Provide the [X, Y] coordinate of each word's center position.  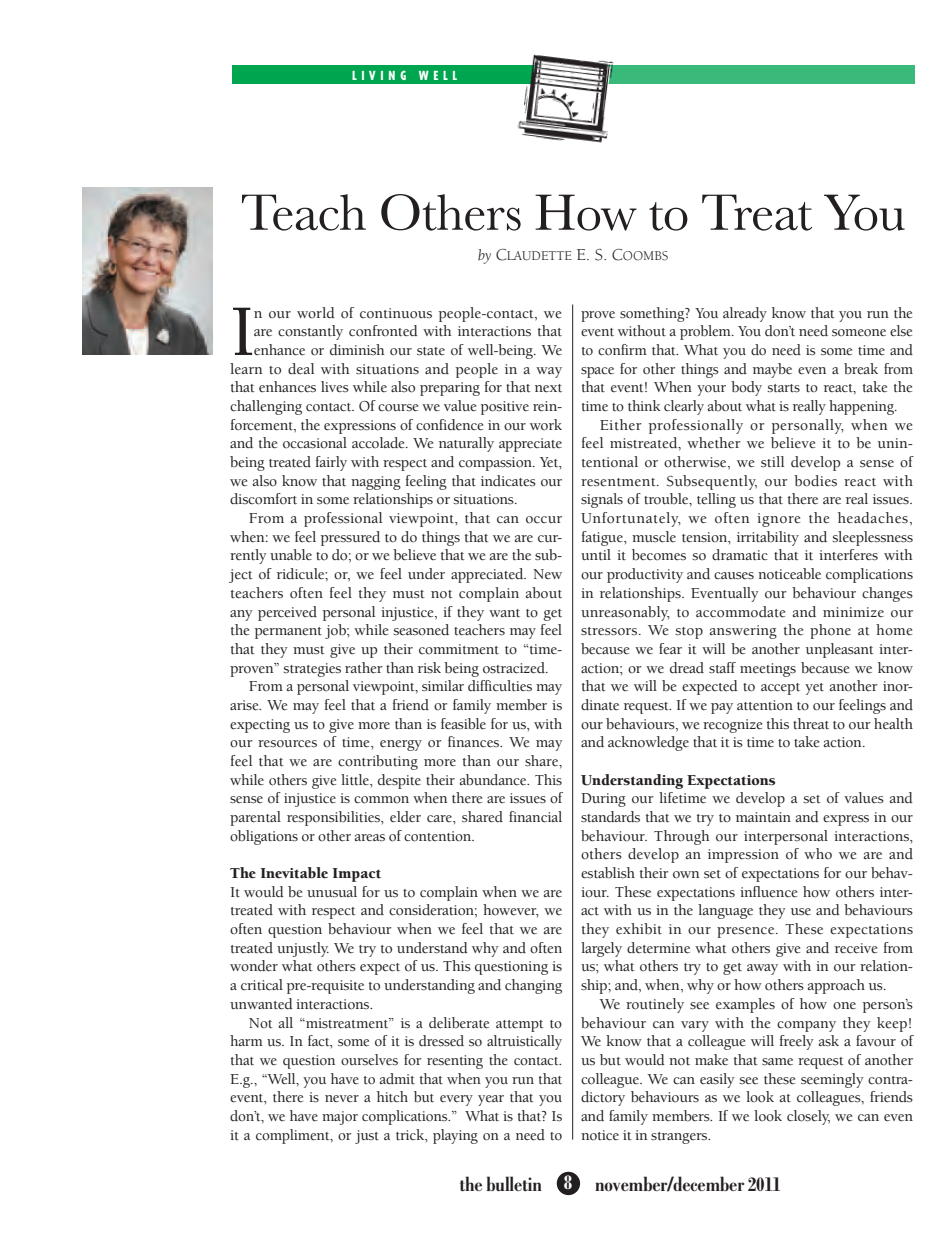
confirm [622, 350]
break [861, 369]
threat [811, 724]
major [340, 1118]
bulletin [514, 1183]
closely [808, 1117]
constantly [310, 332]
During [603, 800]
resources [287, 744]
